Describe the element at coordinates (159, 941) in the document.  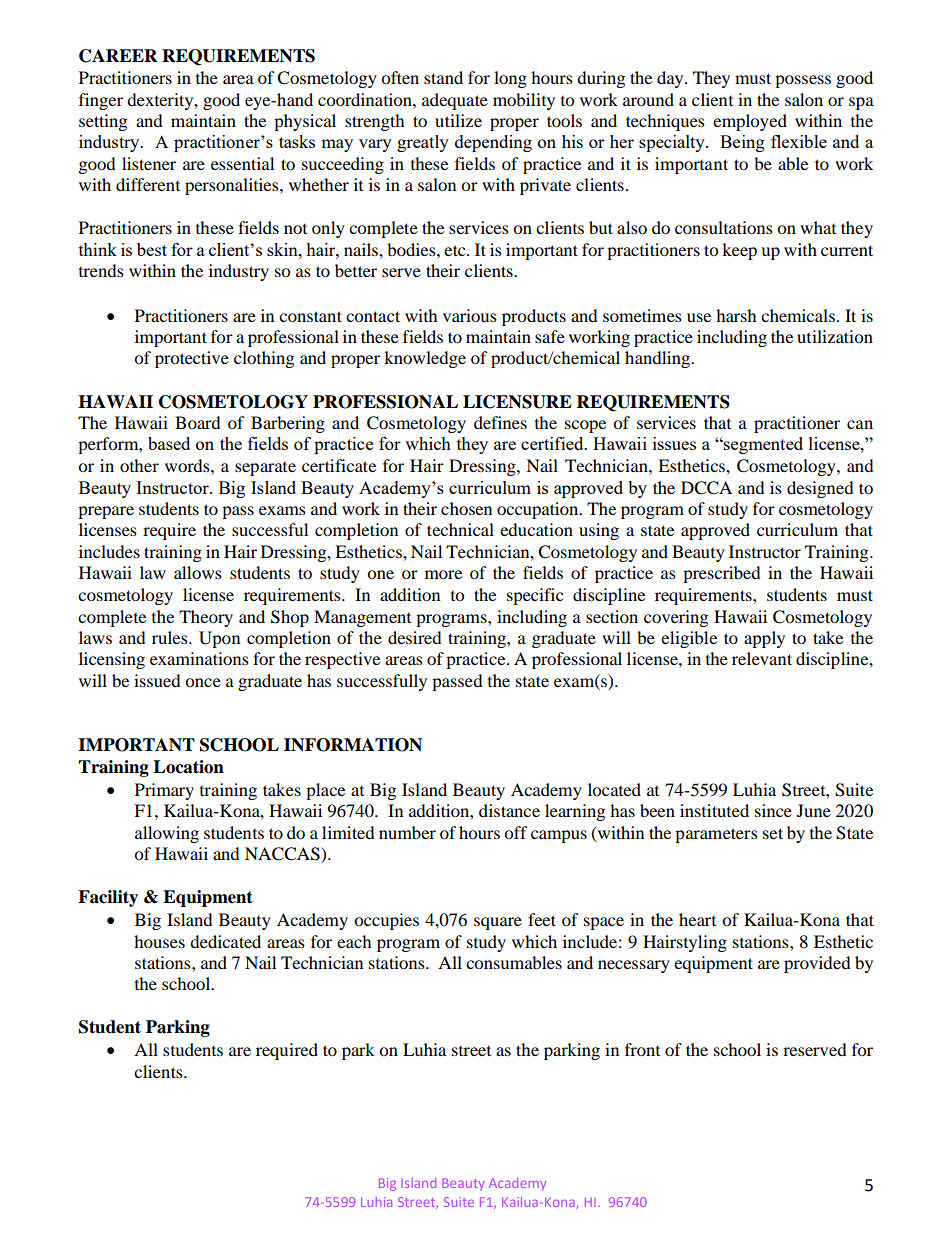
I see `houses` at that location.
